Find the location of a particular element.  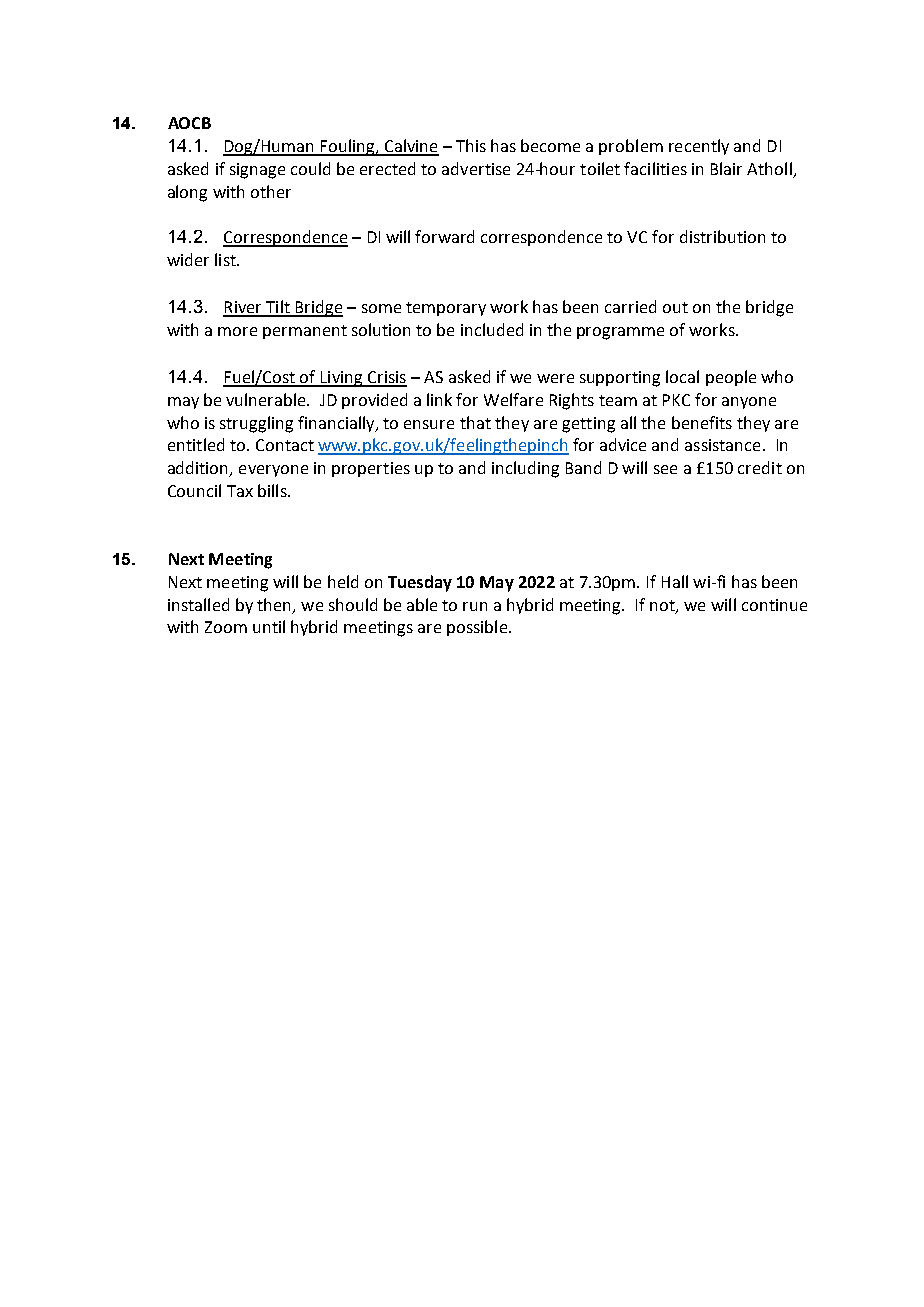

signage is located at coordinates (257, 171).
